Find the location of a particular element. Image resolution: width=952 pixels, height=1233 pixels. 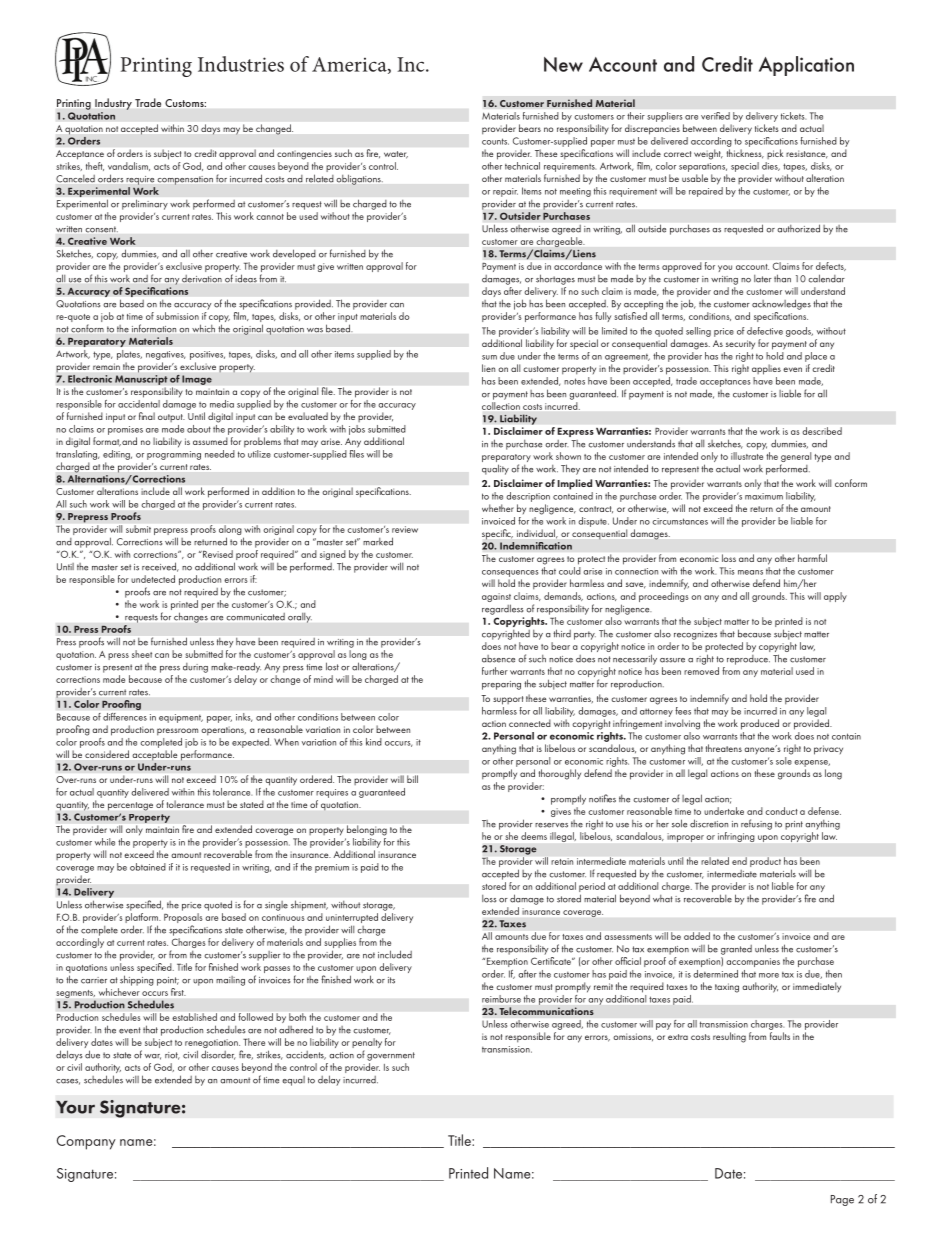

uninterrupted is located at coordinates (352, 919).
